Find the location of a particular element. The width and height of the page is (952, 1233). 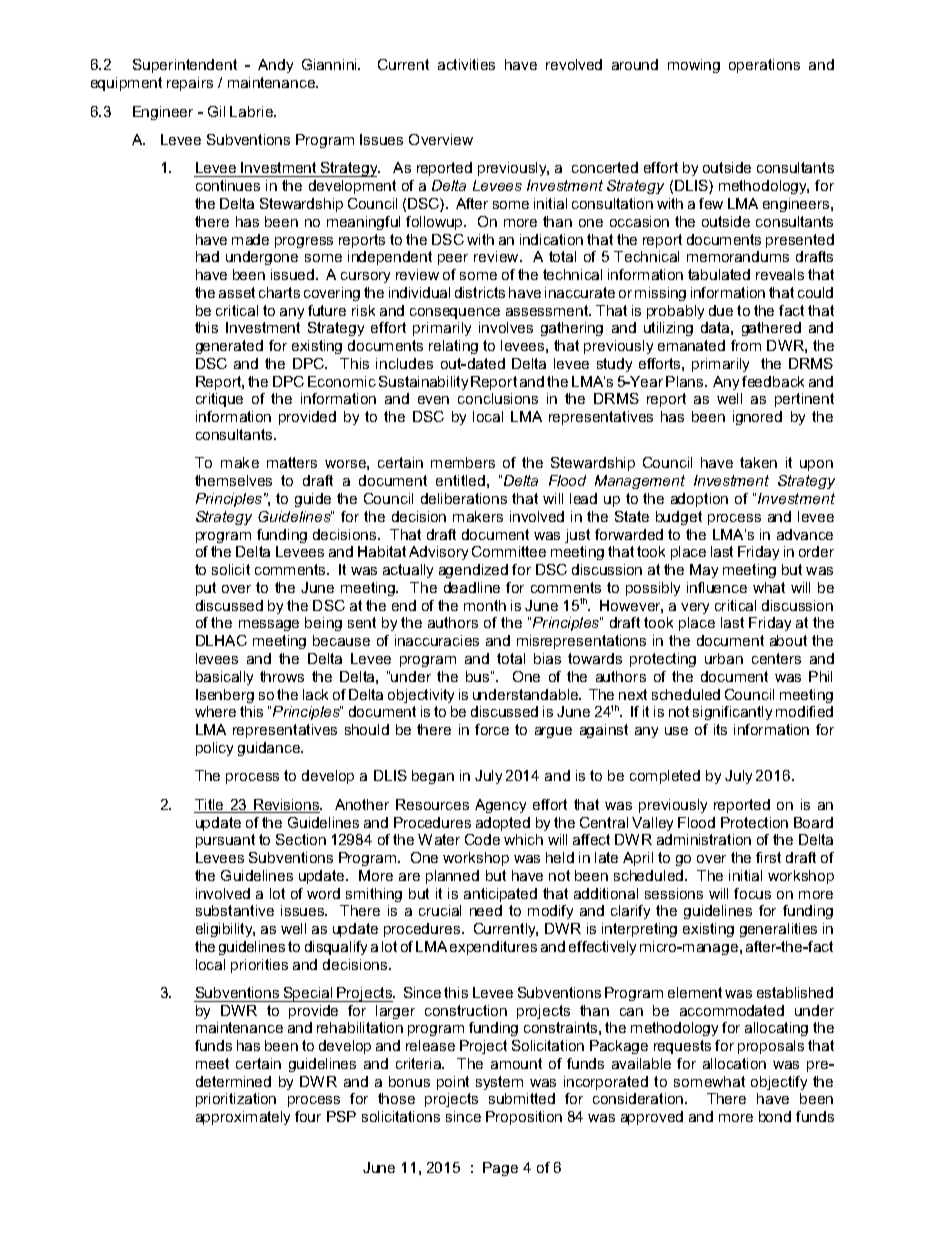

month is located at coordinates (485, 605).
